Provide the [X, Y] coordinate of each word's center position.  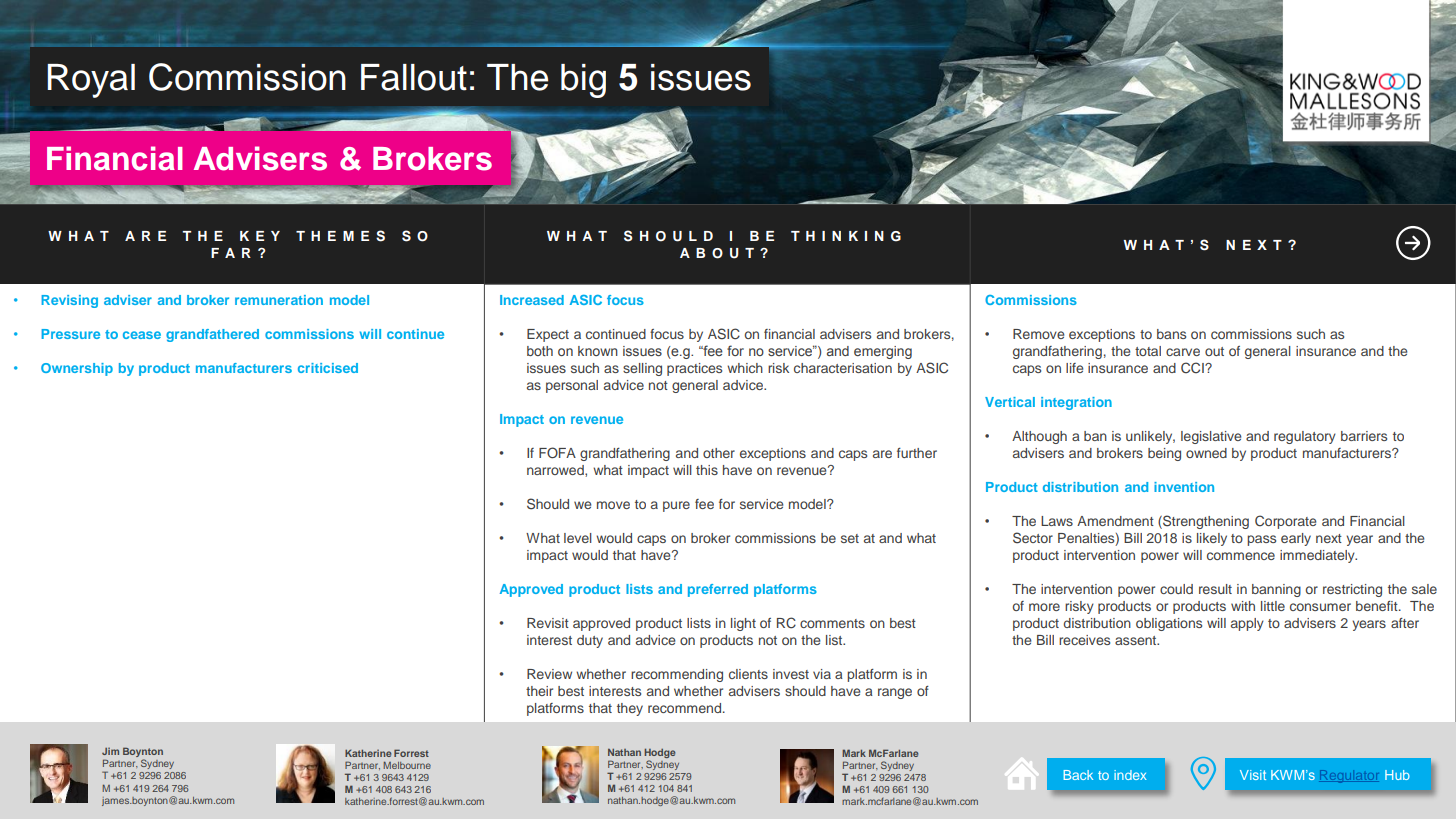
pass [1261, 540]
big [583, 81]
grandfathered [212, 335]
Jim [110, 751]
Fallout [414, 77]
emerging [883, 352]
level [578, 538]
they [630, 709]
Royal [91, 81]
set [850, 538]
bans [1171, 334]
